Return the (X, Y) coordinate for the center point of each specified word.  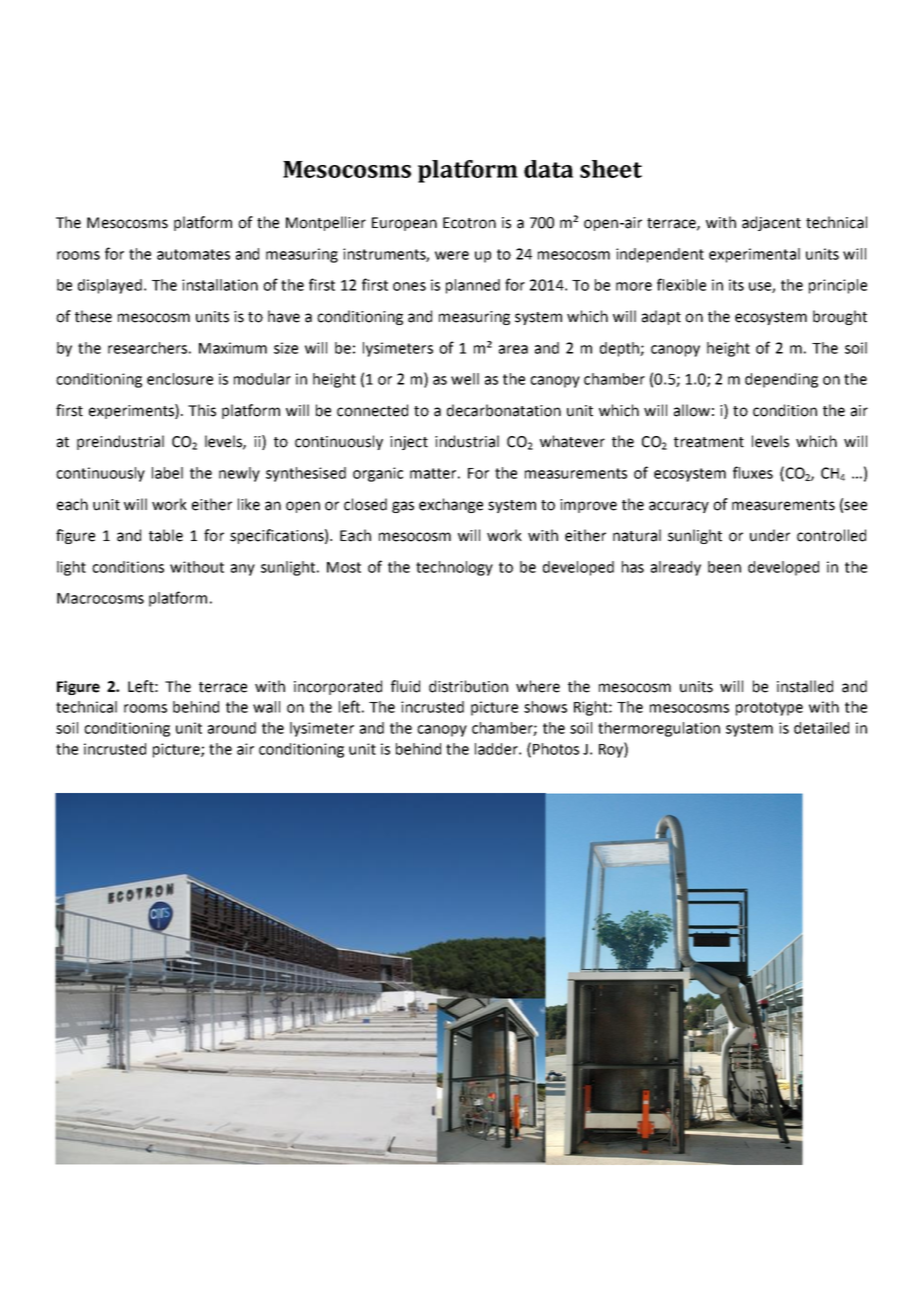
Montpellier (326, 223)
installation (220, 285)
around (232, 728)
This (202, 410)
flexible (681, 284)
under (770, 535)
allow (692, 410)
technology (454, 568)
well (465, 379)
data (548, 169)
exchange (451, 505)
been (724, 567)
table (166, 535)
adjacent (771, 223)
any (243, 570)
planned (473, 286)
